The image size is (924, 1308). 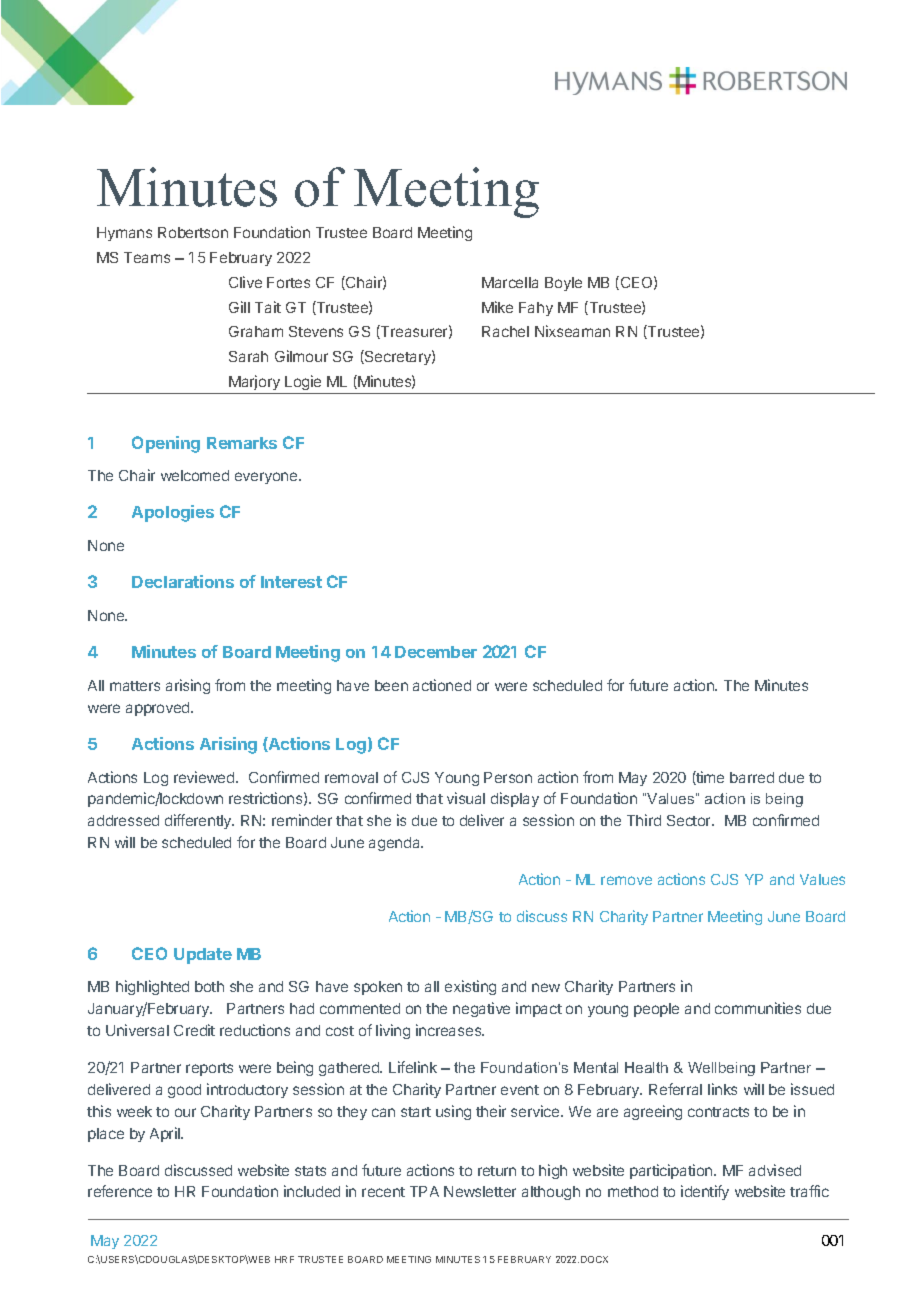 I want to click on April, so click(x=166, y=1134).
